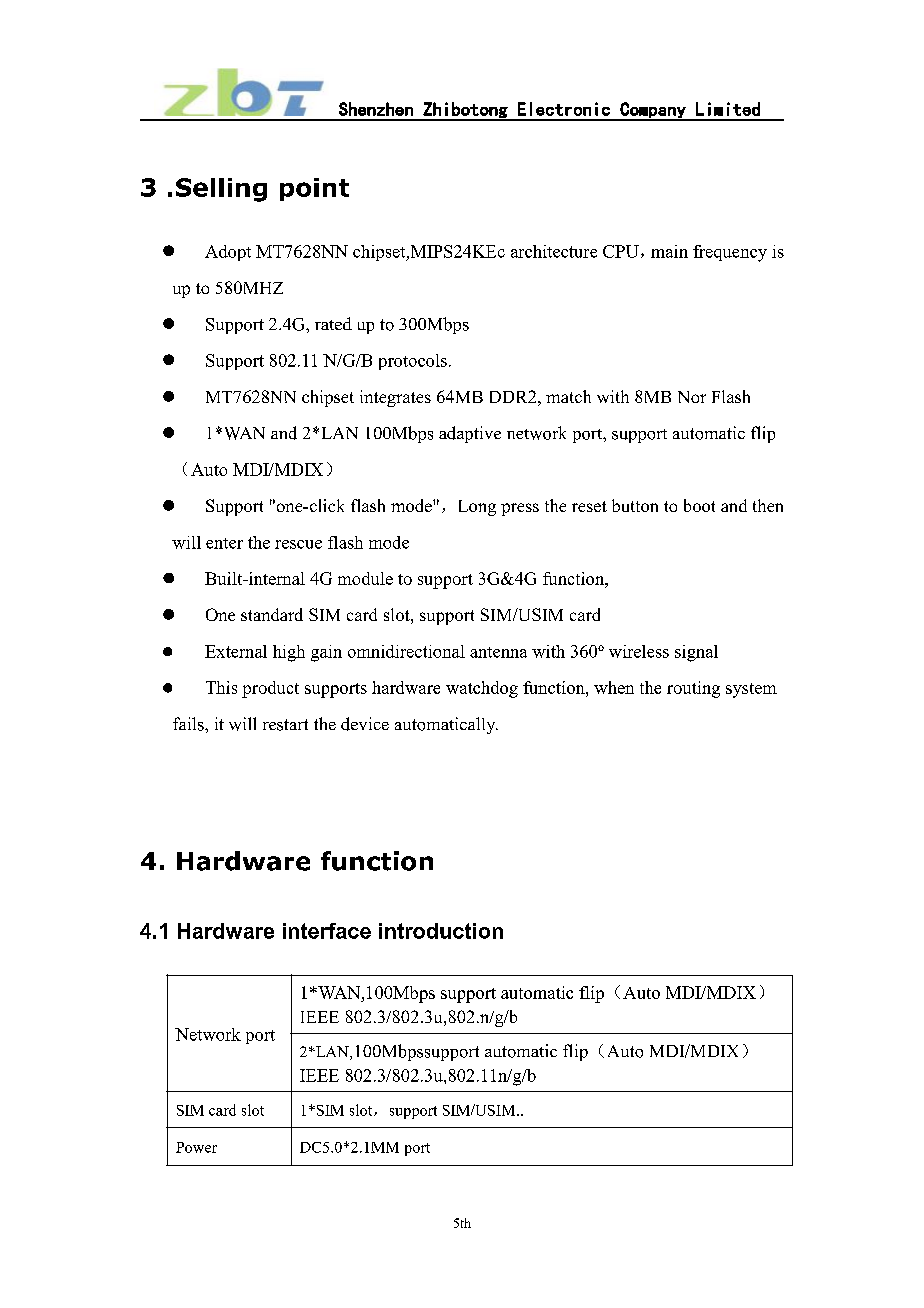 This screenshot has height=1308, width=924. Describe the element at coordinates (564, 109) in the screenshot. I see `Electronic` at that location.
